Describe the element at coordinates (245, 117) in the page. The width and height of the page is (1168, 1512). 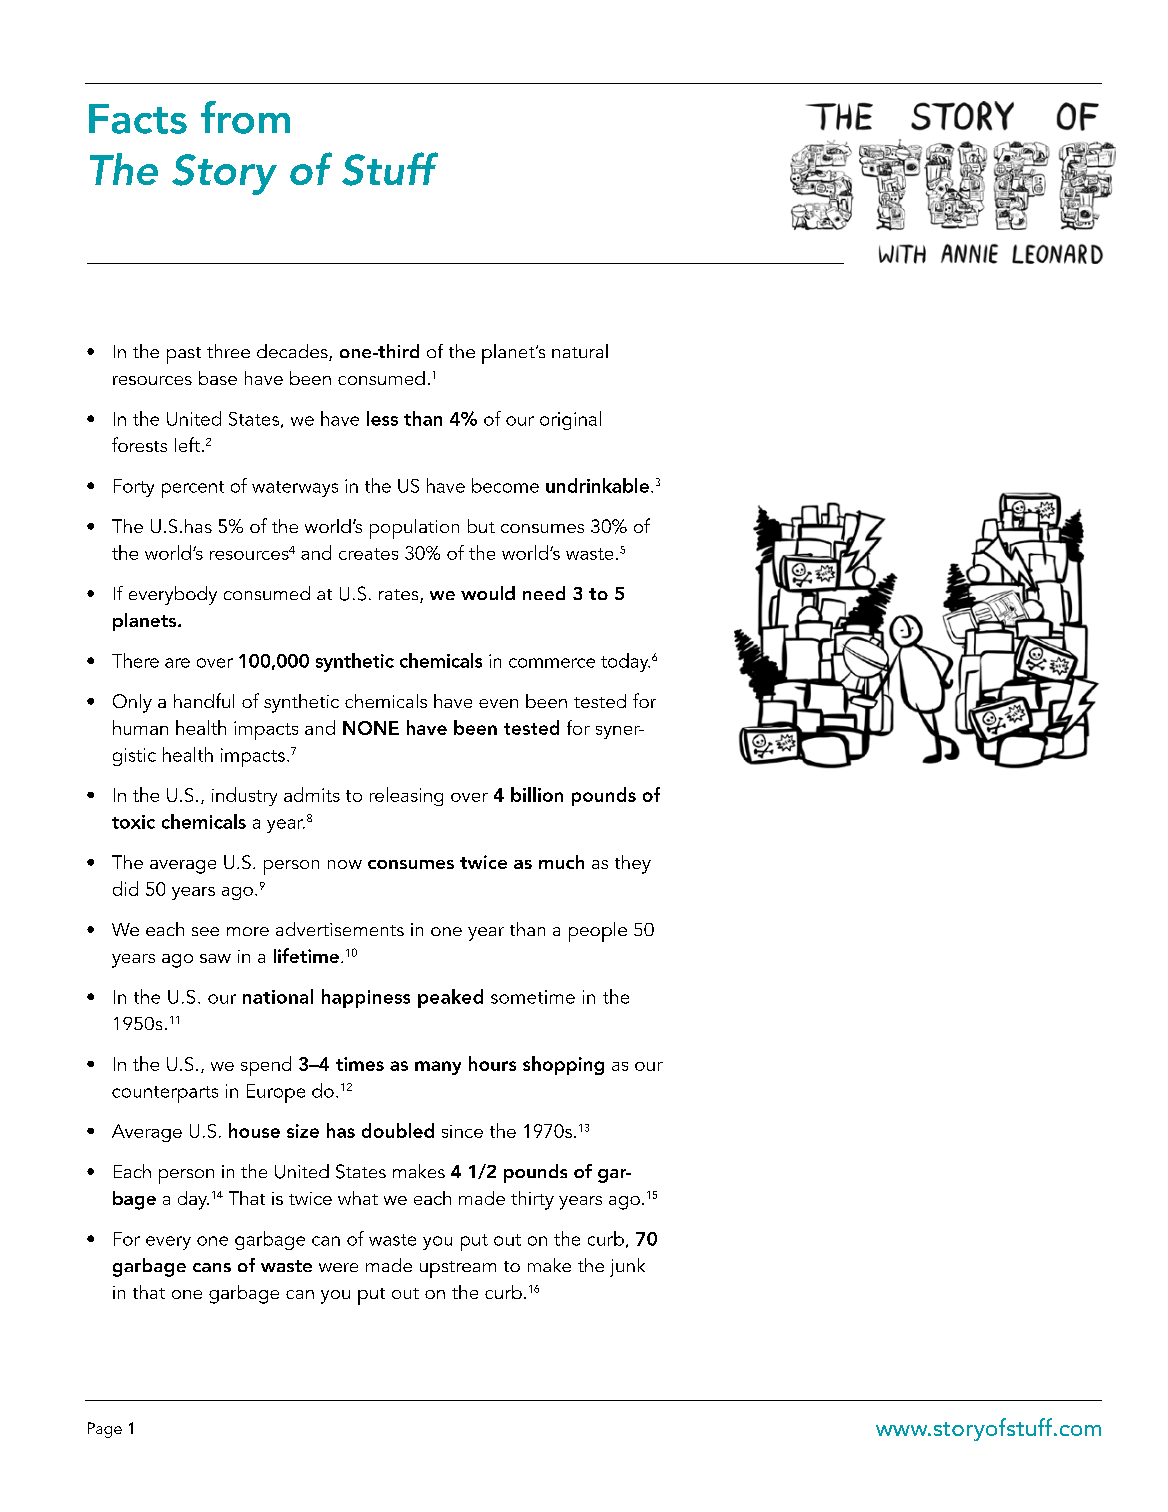
I see `from` at that location.
